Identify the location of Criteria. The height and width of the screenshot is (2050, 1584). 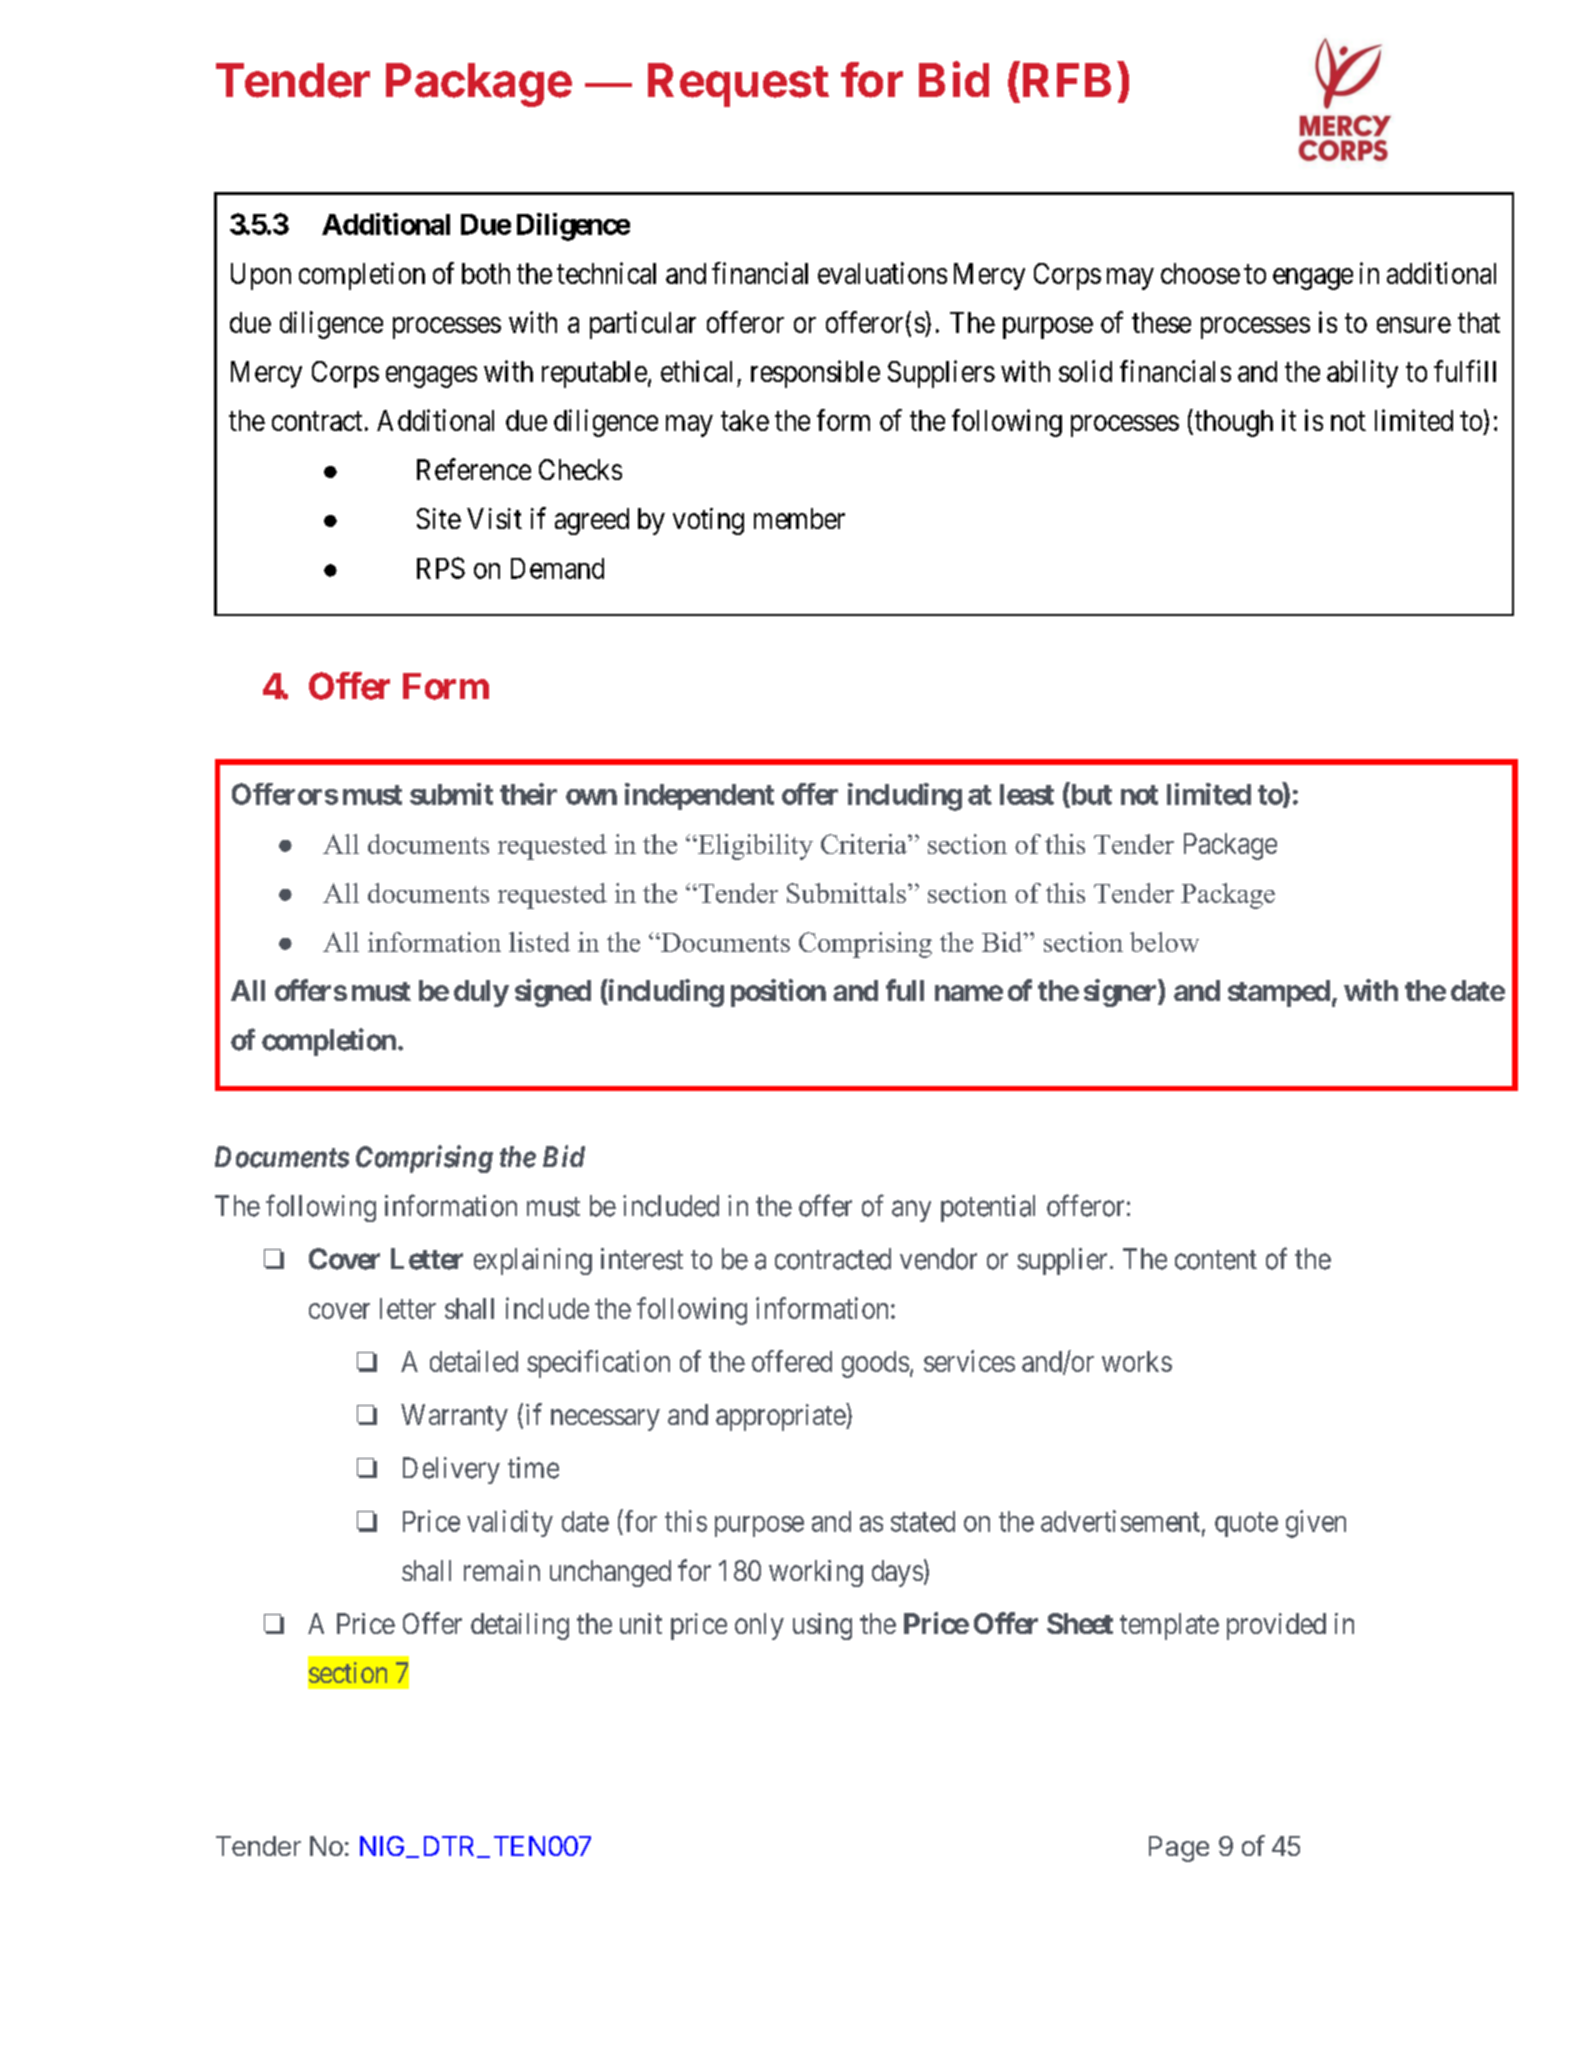
(865, 844).
